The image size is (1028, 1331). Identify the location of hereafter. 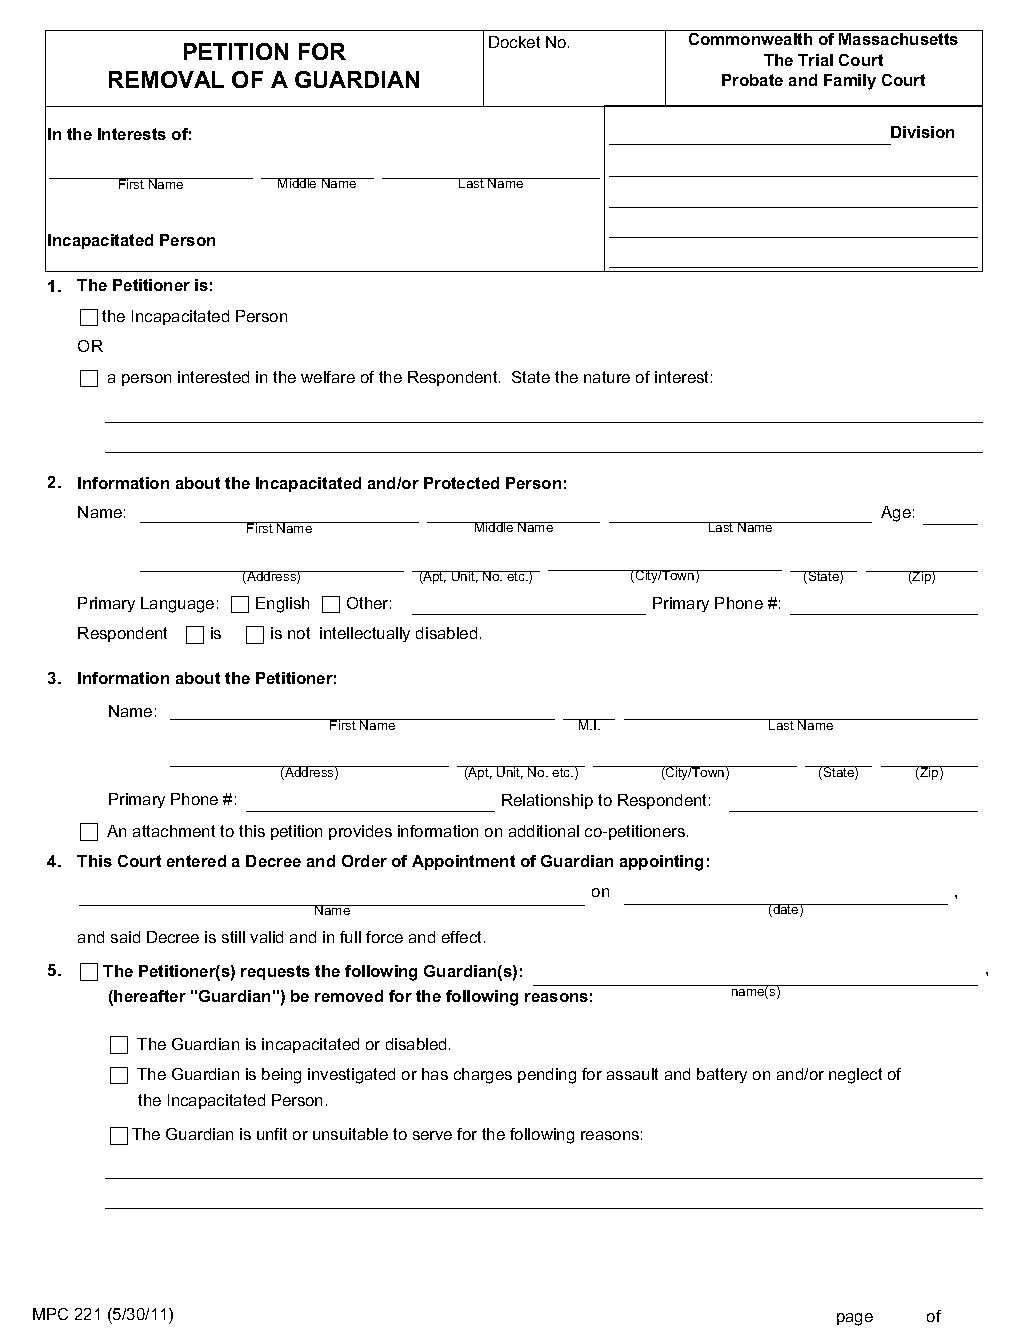
(150, 996).
